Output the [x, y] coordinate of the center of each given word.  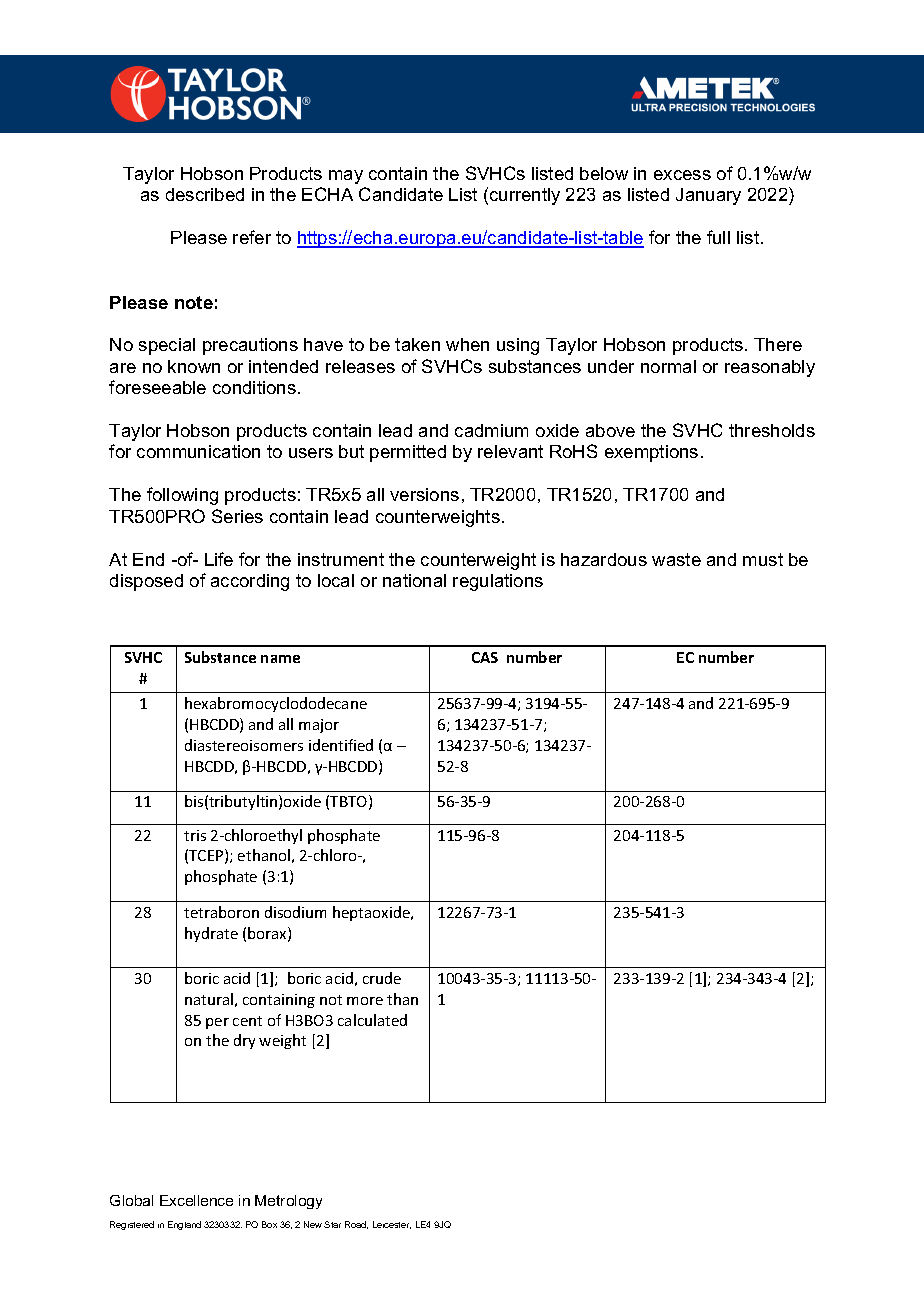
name [280, 659]
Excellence [196, 1200]
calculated [372, 1020]
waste [676, 559]
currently [525, 196]
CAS [485, 657]
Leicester [392, 1225]
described [205, 194]
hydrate [211, 934]
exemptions [651, 453]
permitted [408, 453]
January [708, 196]
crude [382, 978]
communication [198, 451]
